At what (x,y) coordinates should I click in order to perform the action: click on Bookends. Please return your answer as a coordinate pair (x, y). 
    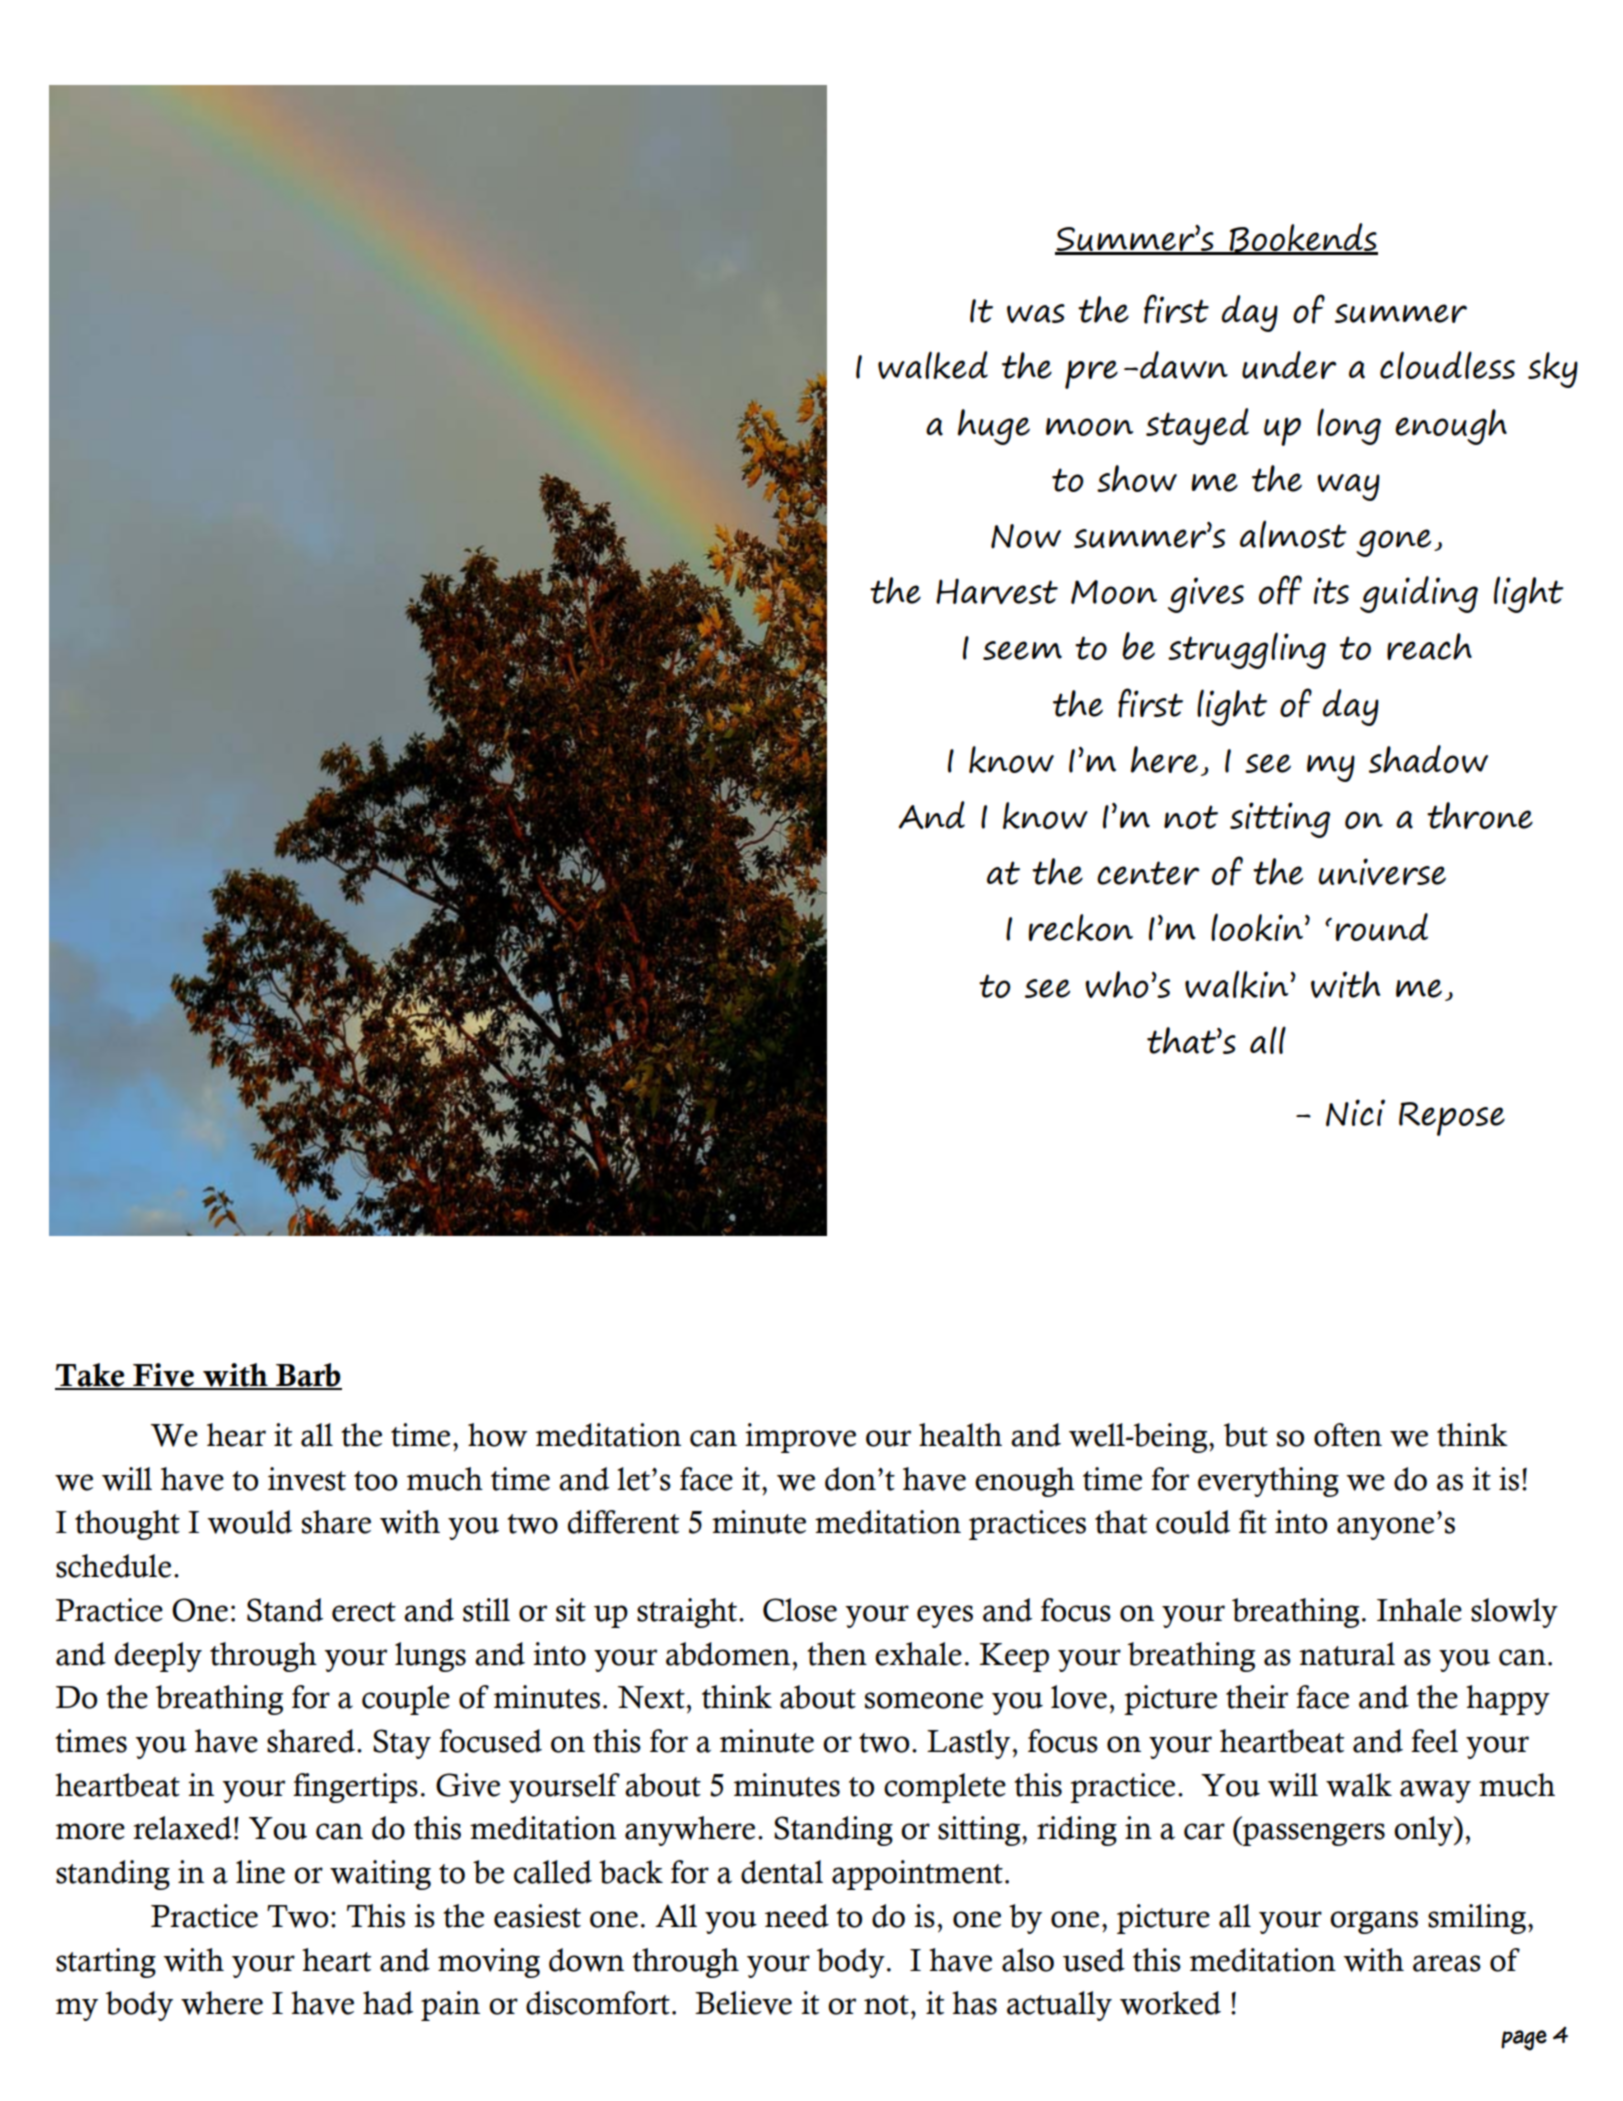
    Looking at the image, I should click on (1302, 239).
